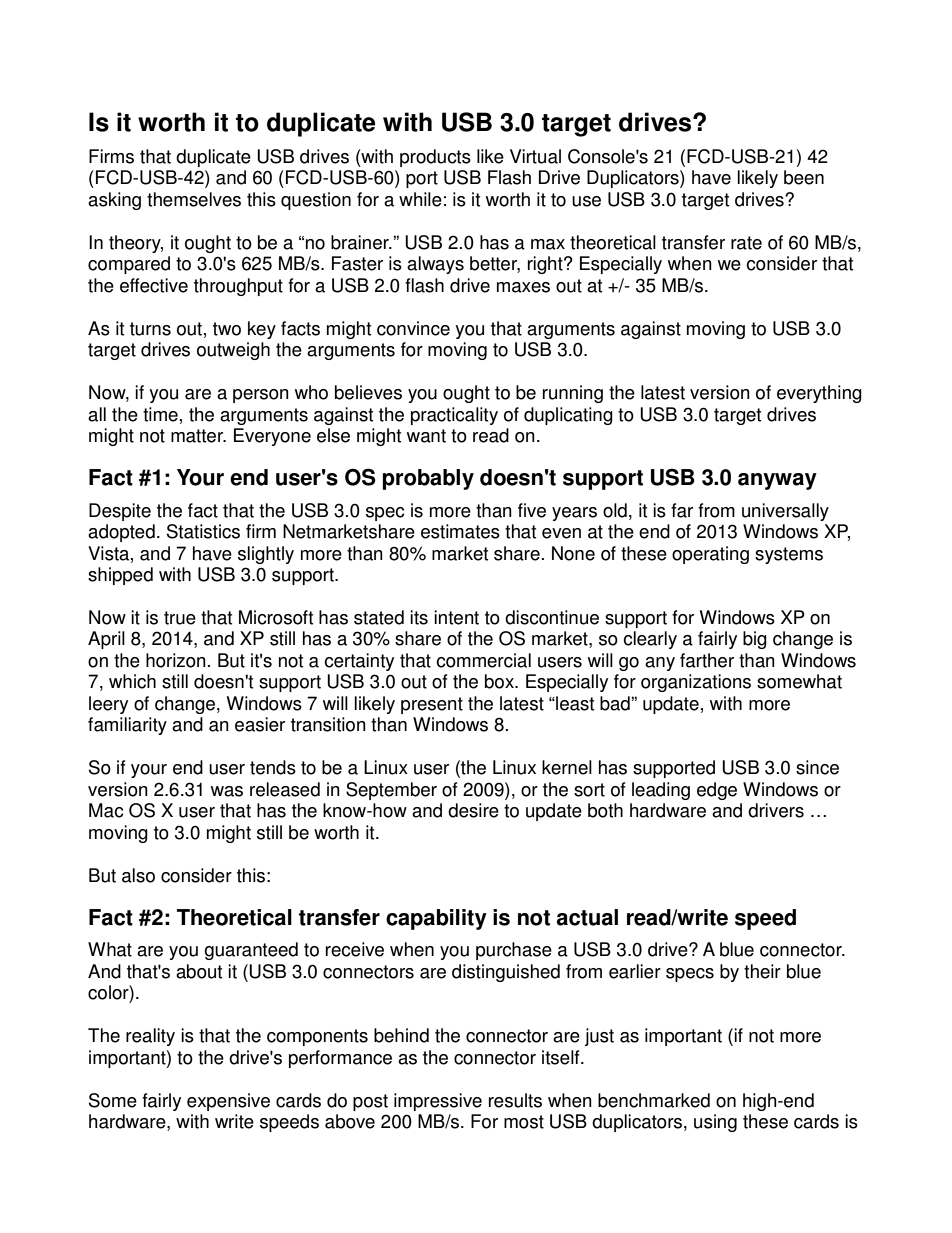 This image has width=952, height=1233. I want to click on intent, so click(456, 617).
